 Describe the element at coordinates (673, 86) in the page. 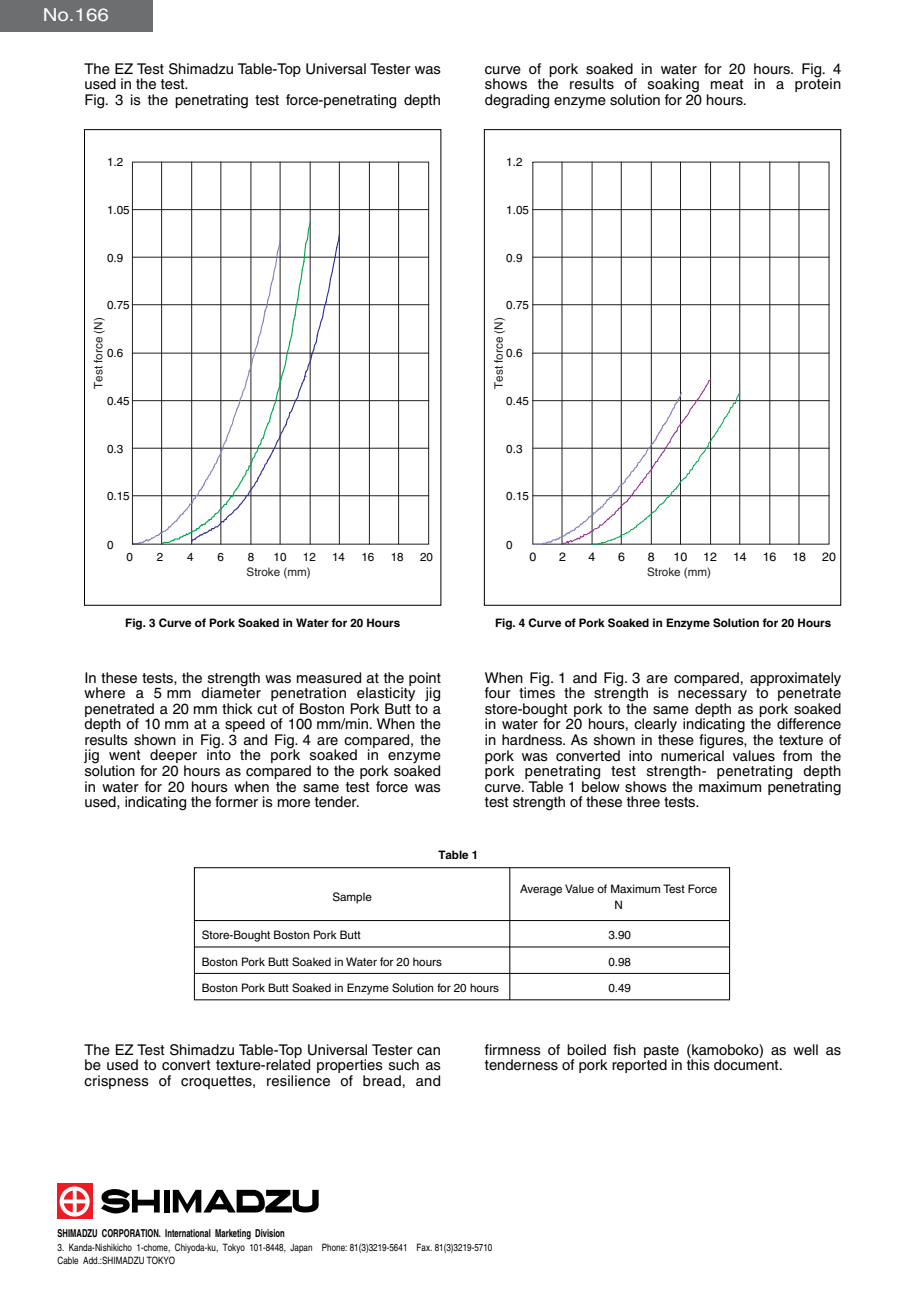

I see `soaking` at that location.
